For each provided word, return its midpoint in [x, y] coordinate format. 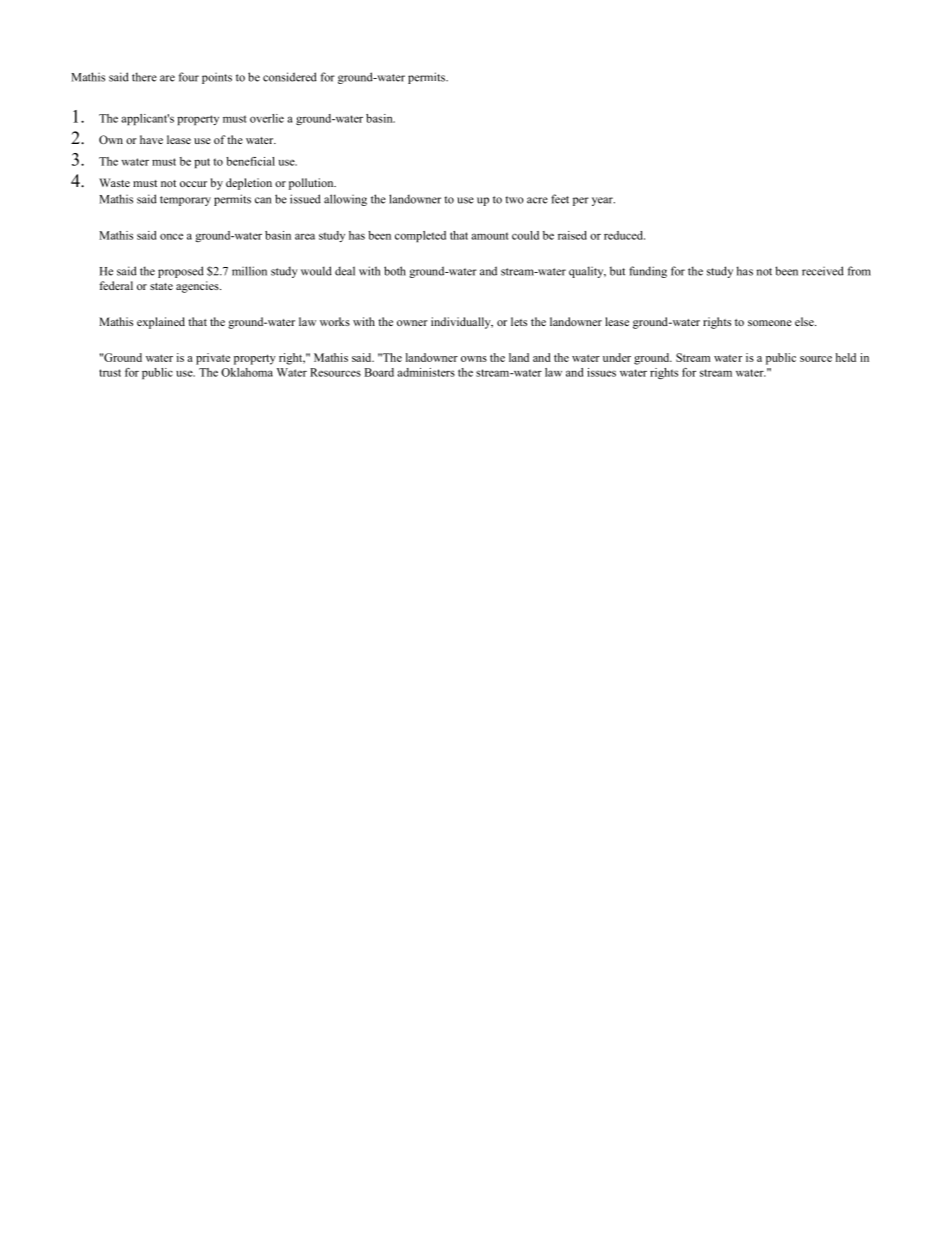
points [217, 78]
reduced [624, 235]
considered [290, 77]
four [189, 77]
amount [490, 236]
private [213, 359]
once [171, 236]
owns [474, 359]
